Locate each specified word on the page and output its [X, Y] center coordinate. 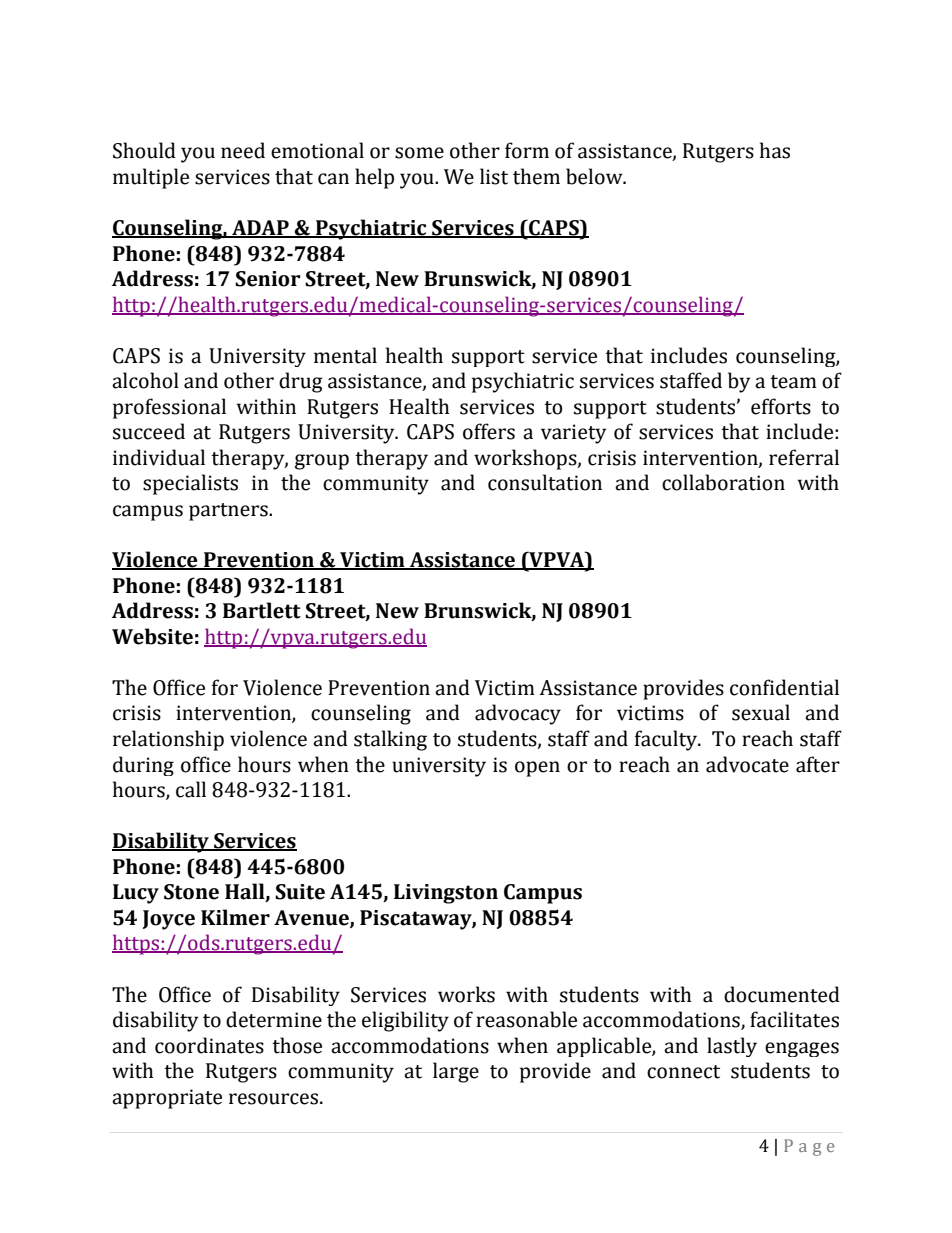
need [243, 150]
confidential [784, 687]
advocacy [518, 714]
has [775, 150]
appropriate [167, 1099]
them [536, 176]
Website [152, 636]
